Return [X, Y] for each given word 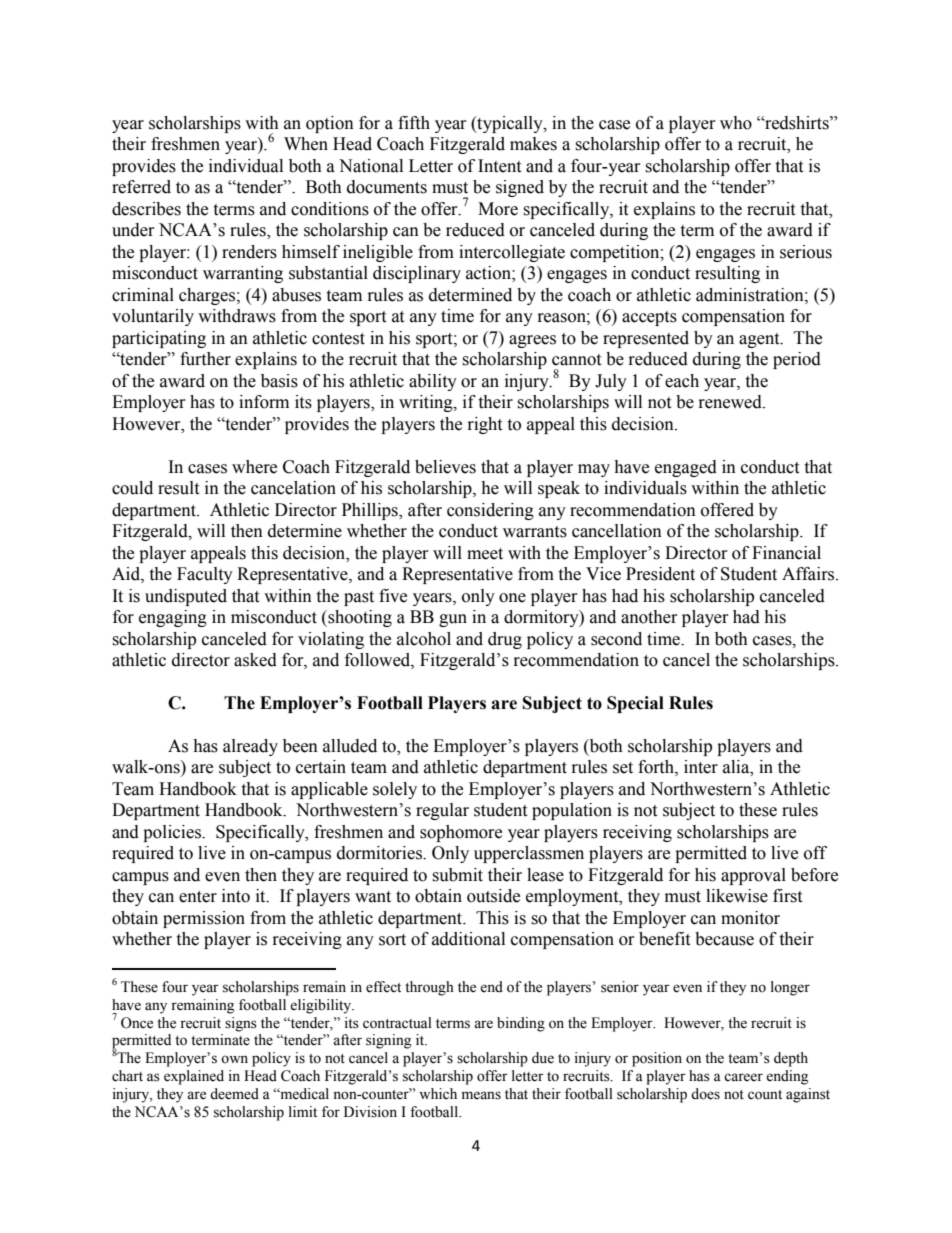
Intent [499, 166]
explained [194, 1077]
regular [442, 811]
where [254, 467]
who [736, 123]
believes [445, 467]
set [623, 768]
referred [141, 187]
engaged [686, 468]
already [250, 747]
